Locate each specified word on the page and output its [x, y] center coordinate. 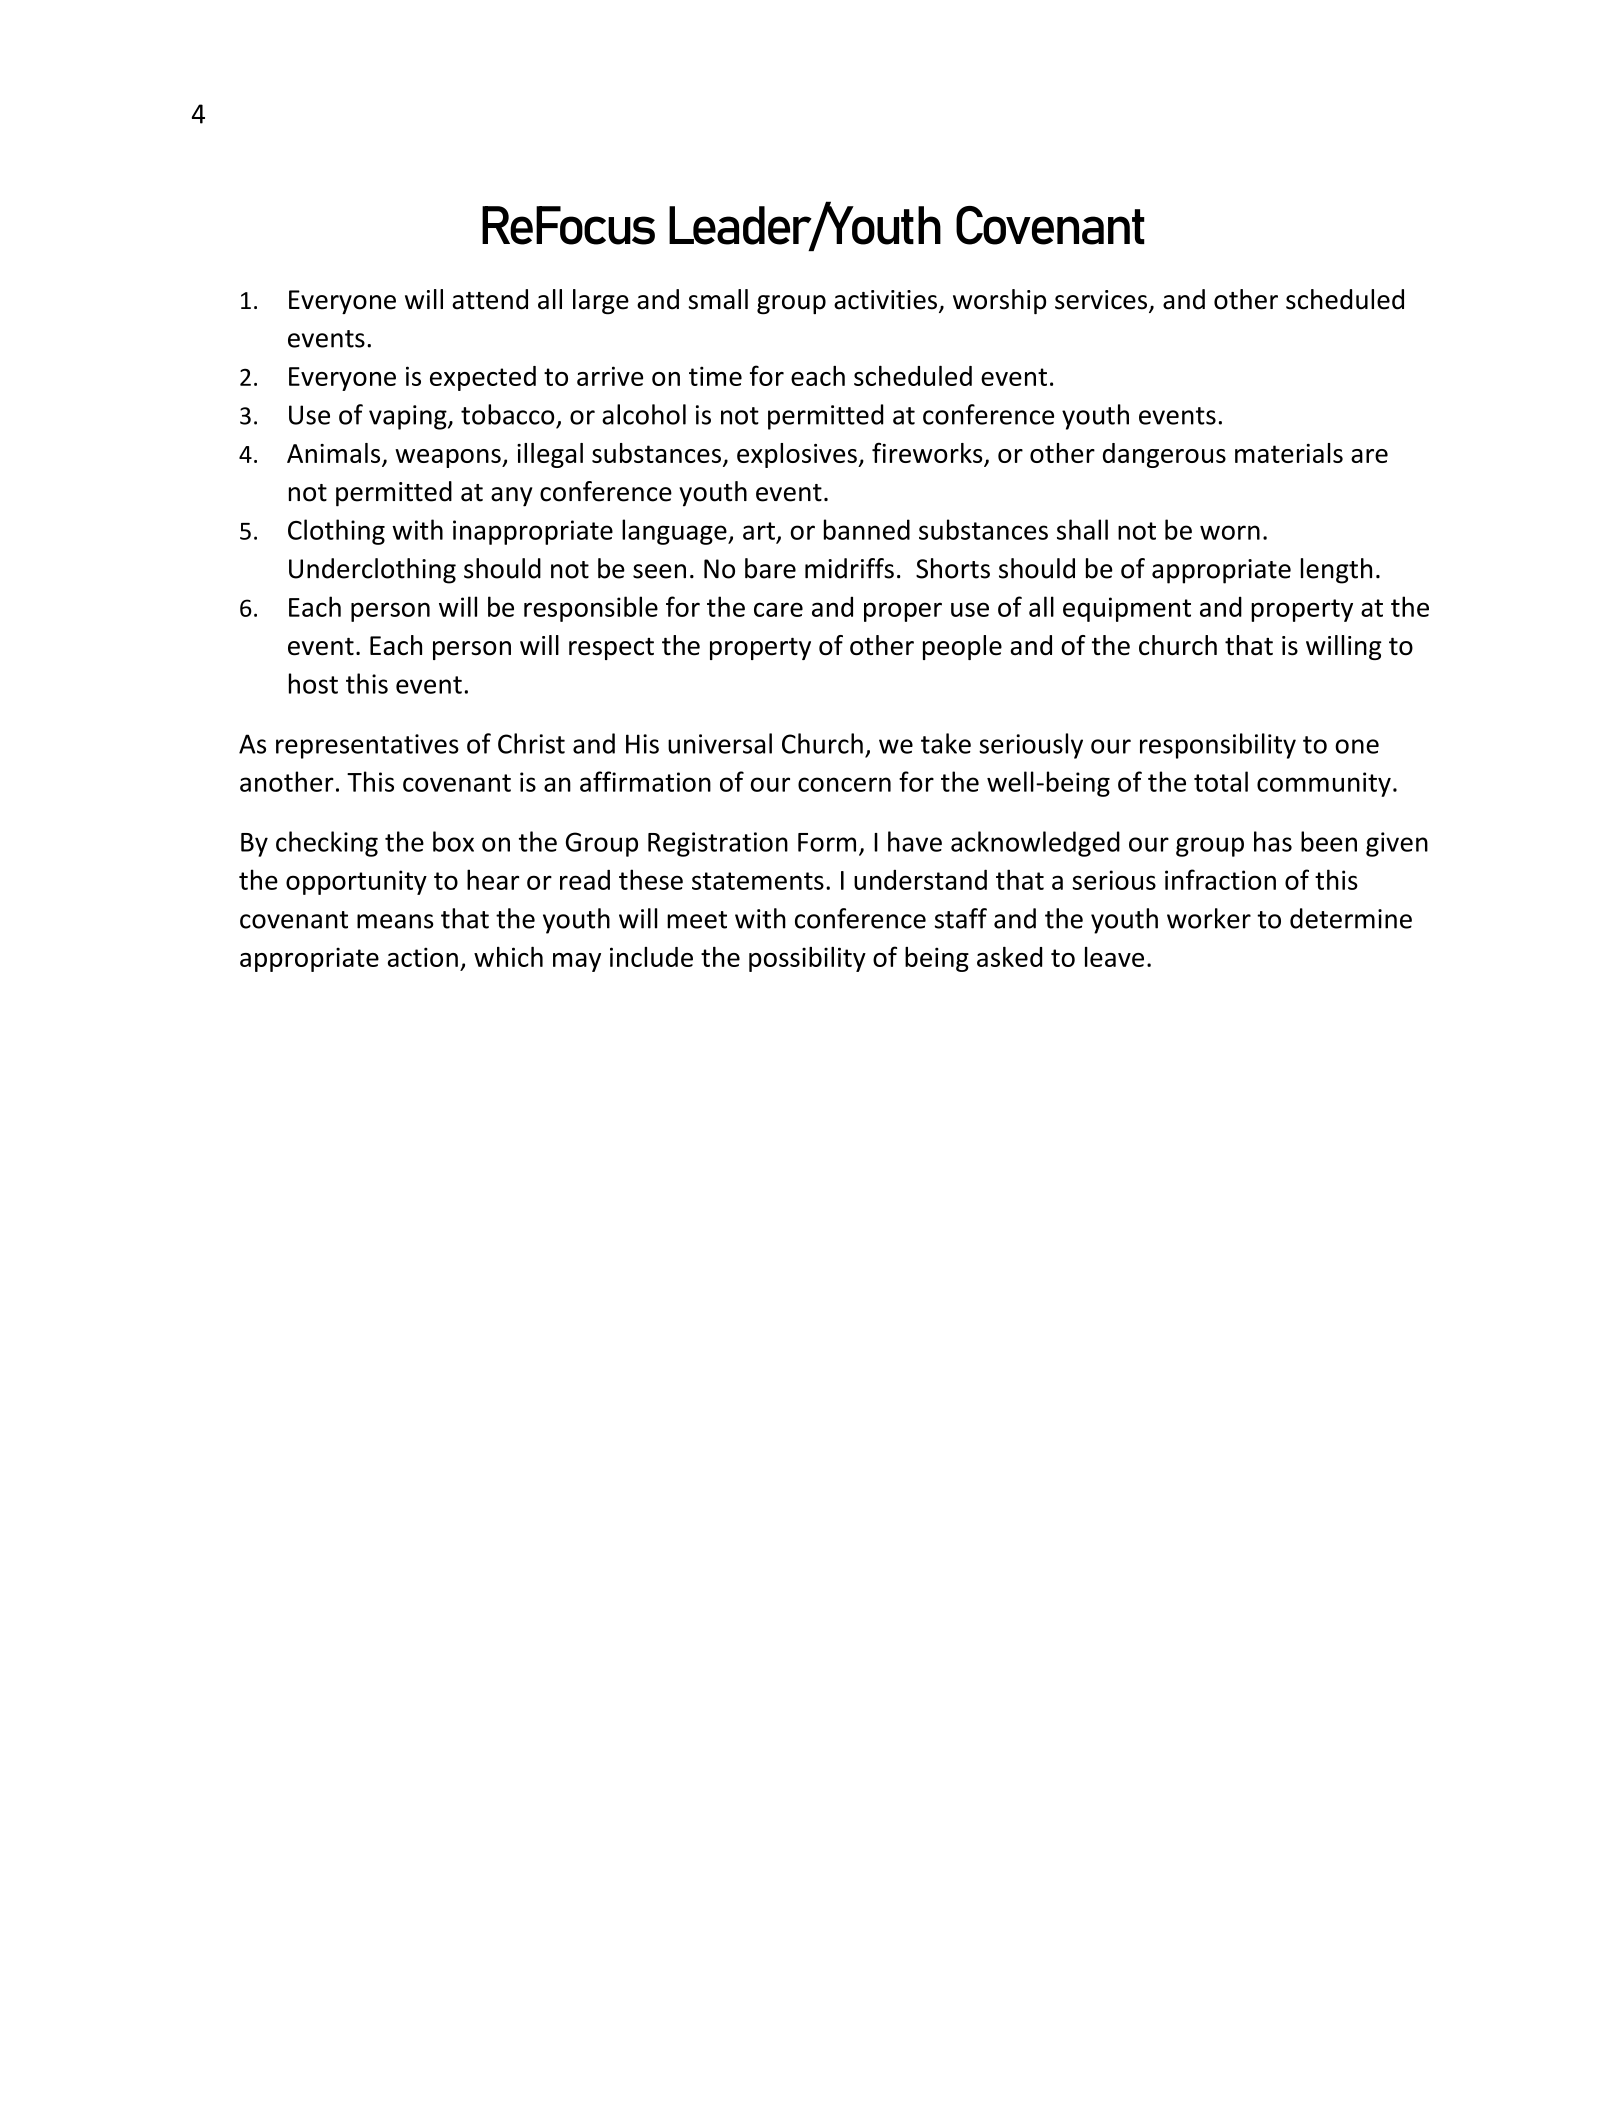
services [1102, 301]
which [508, 956]
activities [885, 300]
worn [1230, 532]
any [511, 497]
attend [490, 299]
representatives [367, 746]
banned [867, 529]
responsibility [1218, 746]
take [946, 743]
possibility [807, 959]
